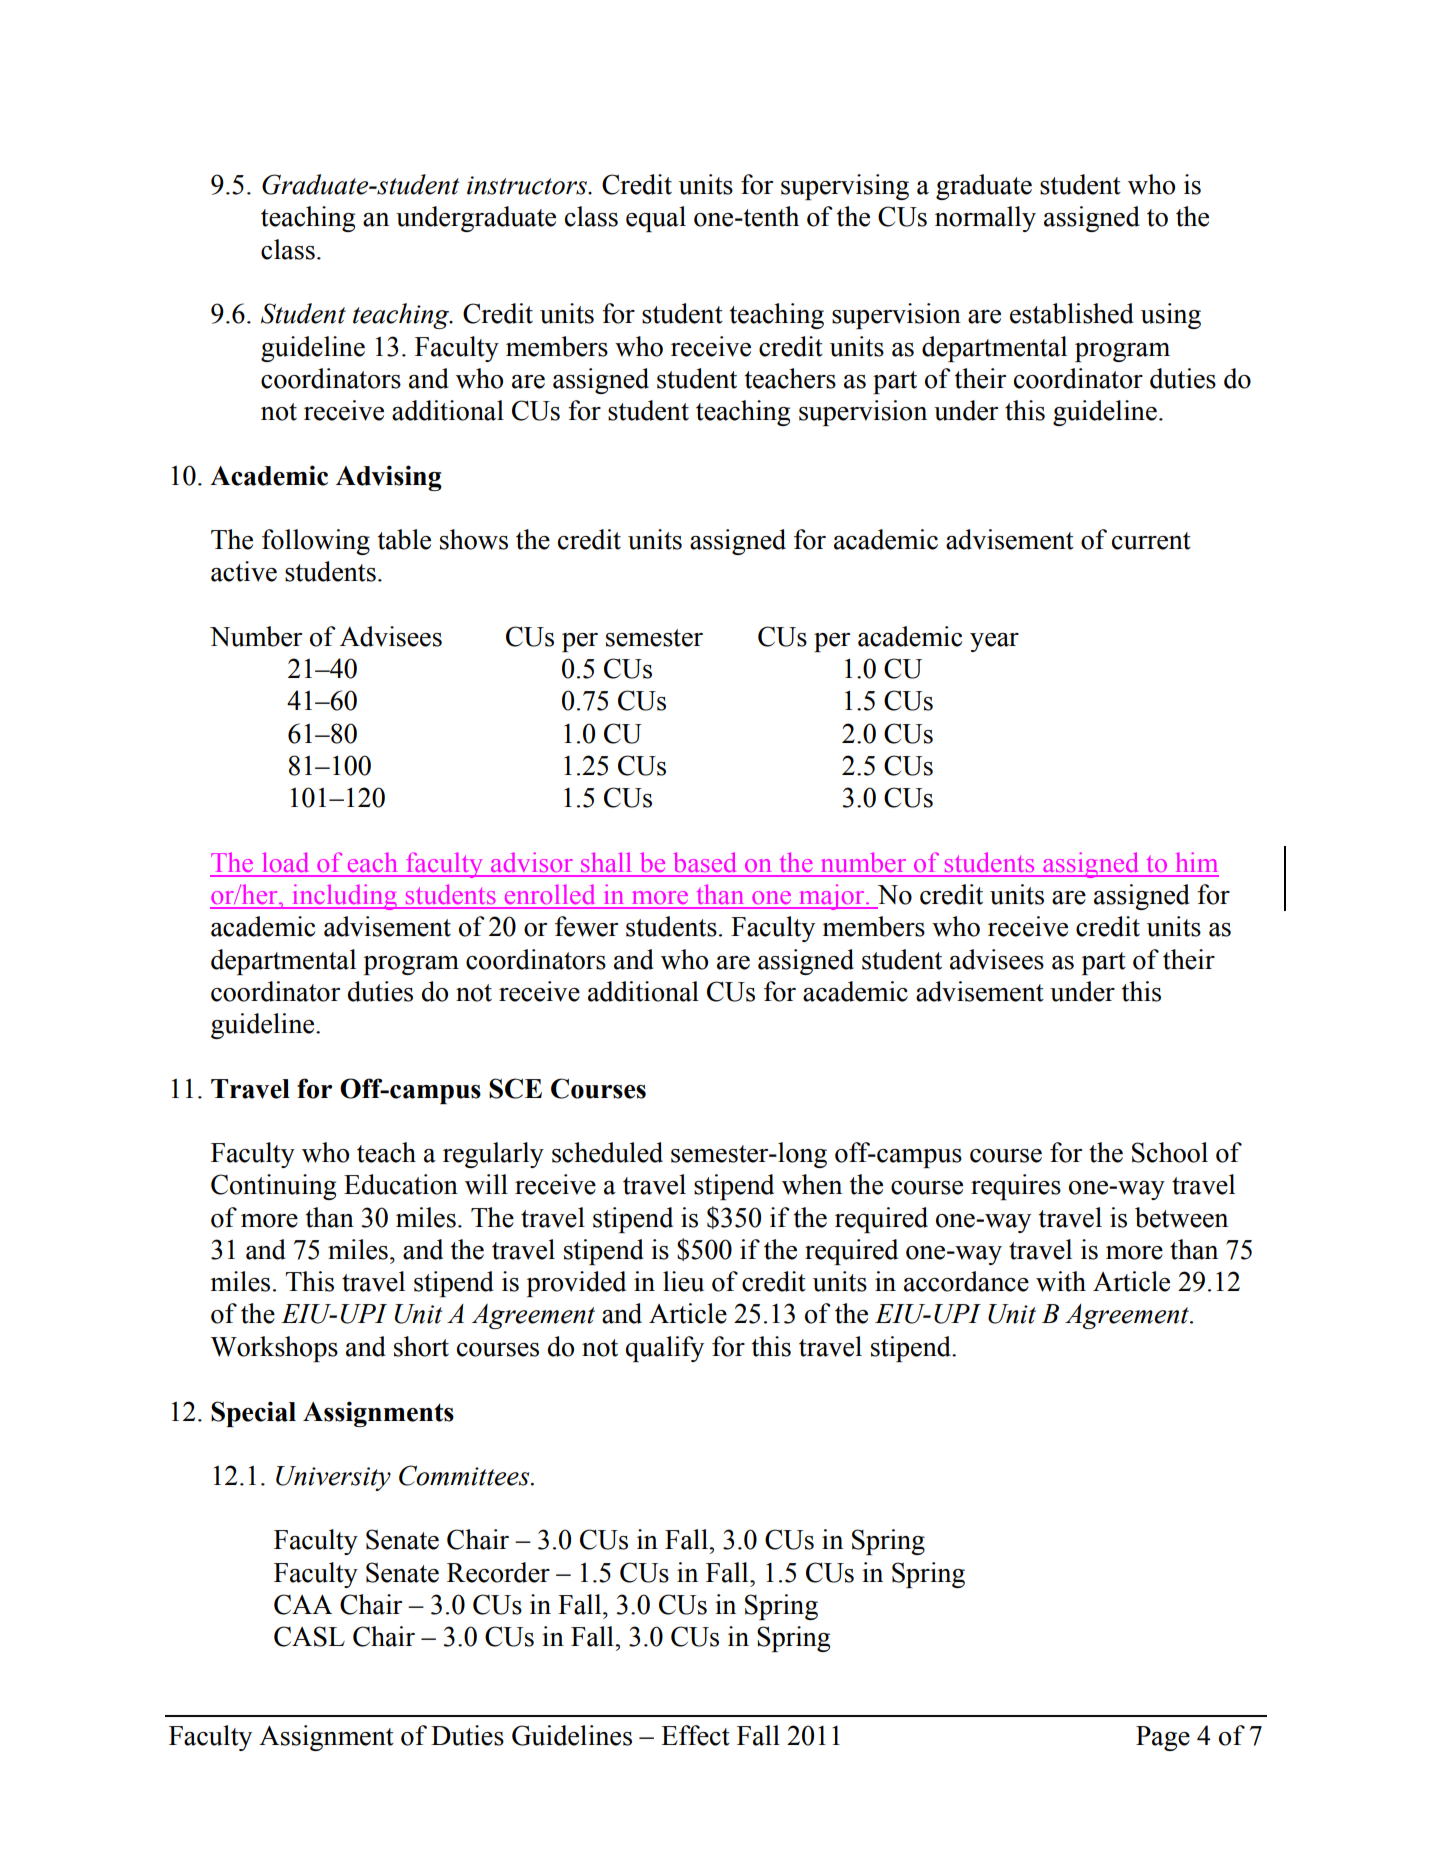  I want to click on CAA, so click(303, 1604).
